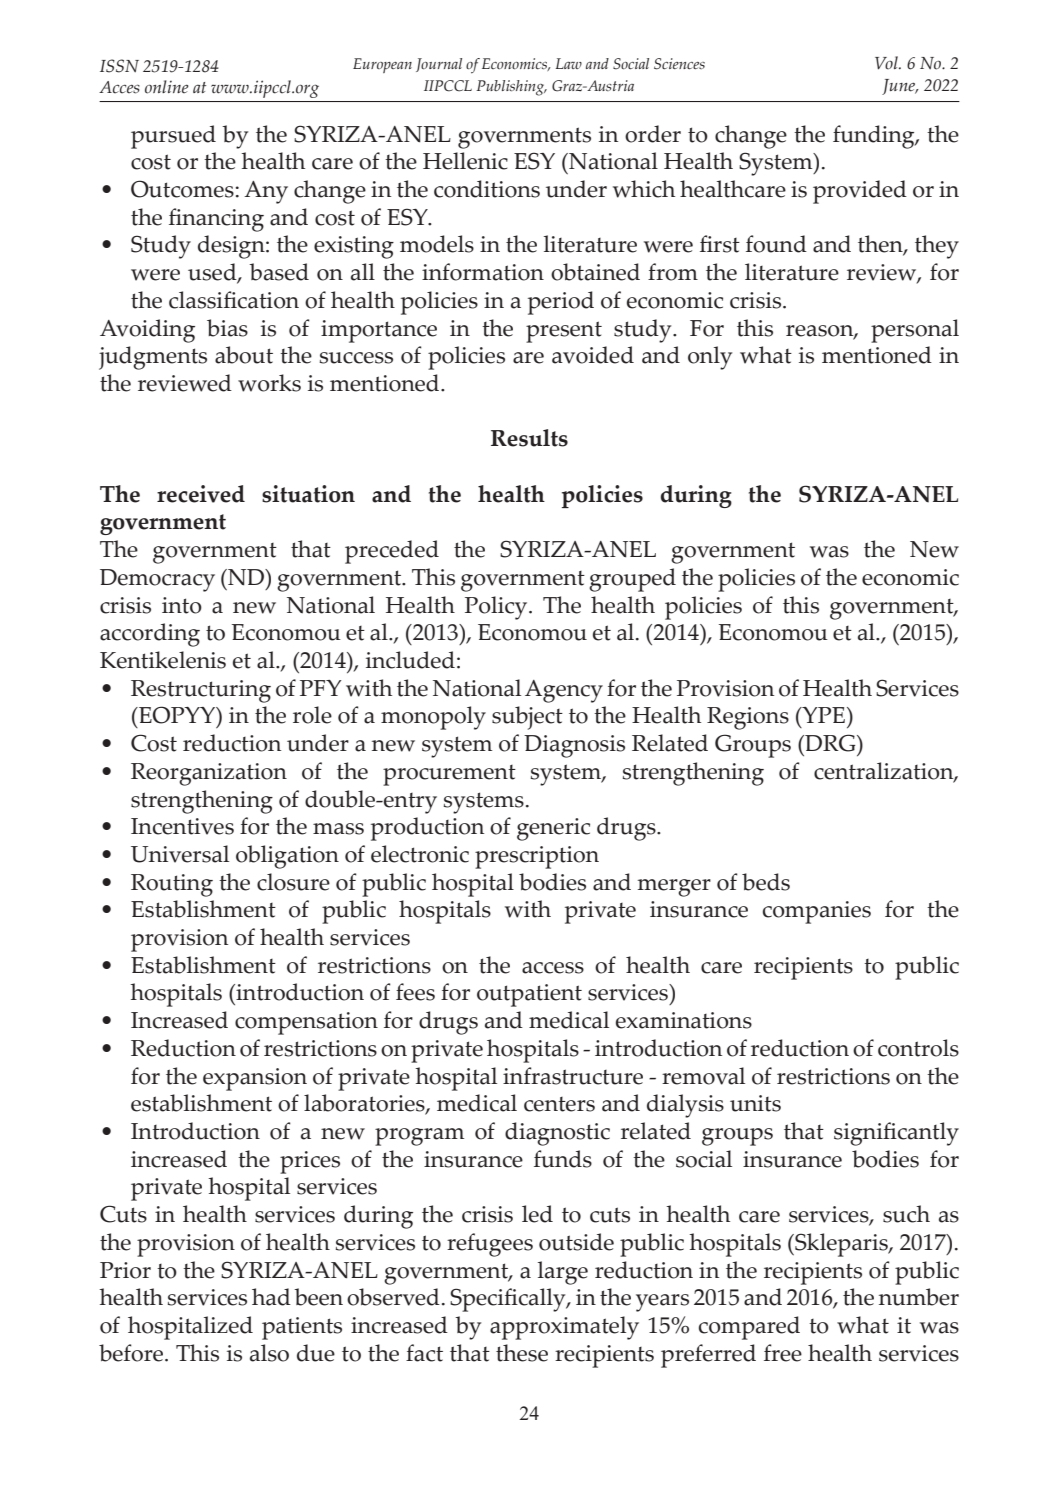 The image size is (1059, 1496). I want to click on free, so click(783, 1353).
